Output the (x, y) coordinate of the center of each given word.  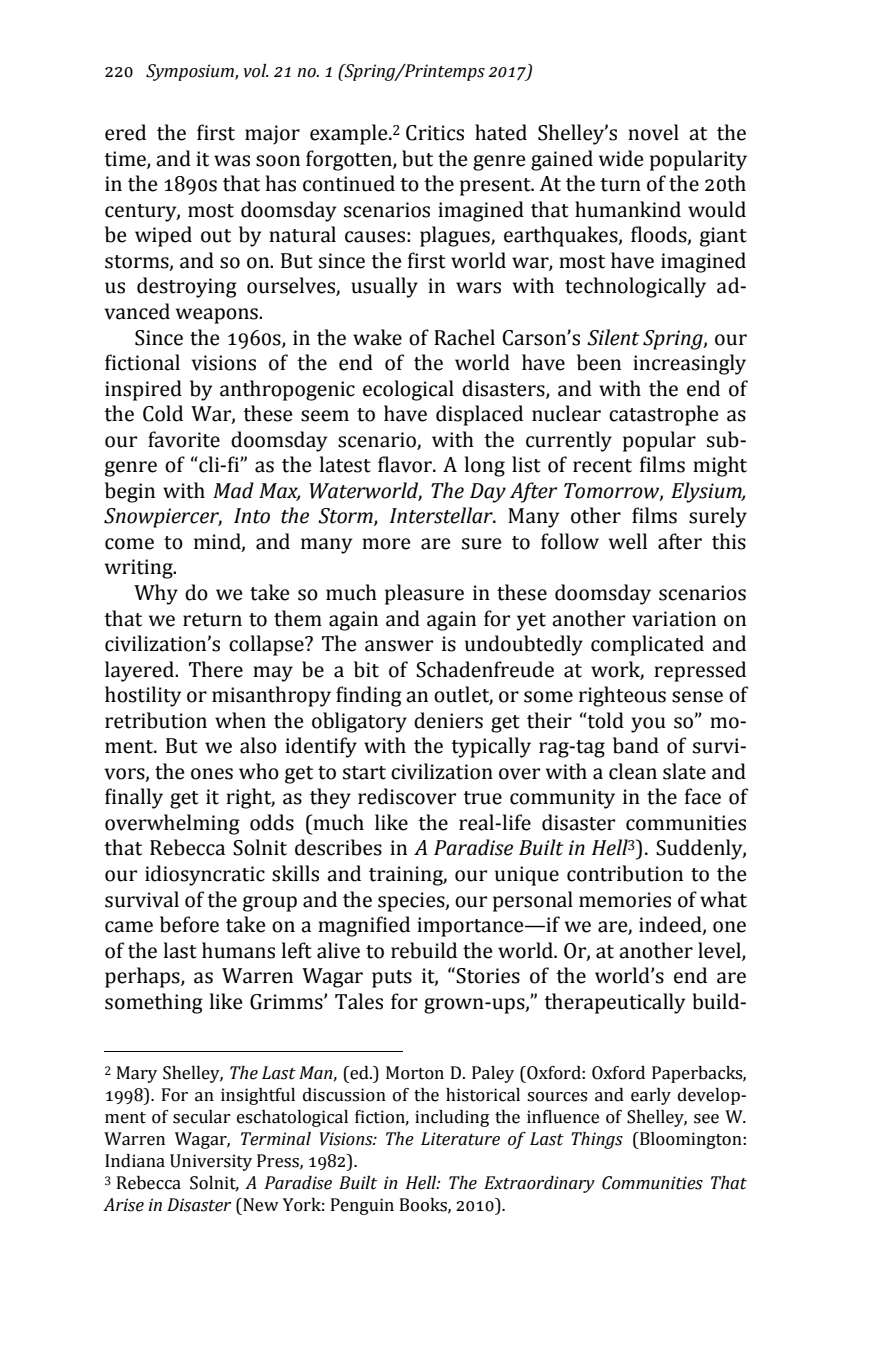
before (189, 924)
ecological (408, 390)
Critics (435, 133)
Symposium (191, 72)
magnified (364, 926)
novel (653, 132)
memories (625, 900)
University (211, 1162)
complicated (647, 645)
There (216, 669)
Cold (163, 413)
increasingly (689, 364)
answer (399, 646)
